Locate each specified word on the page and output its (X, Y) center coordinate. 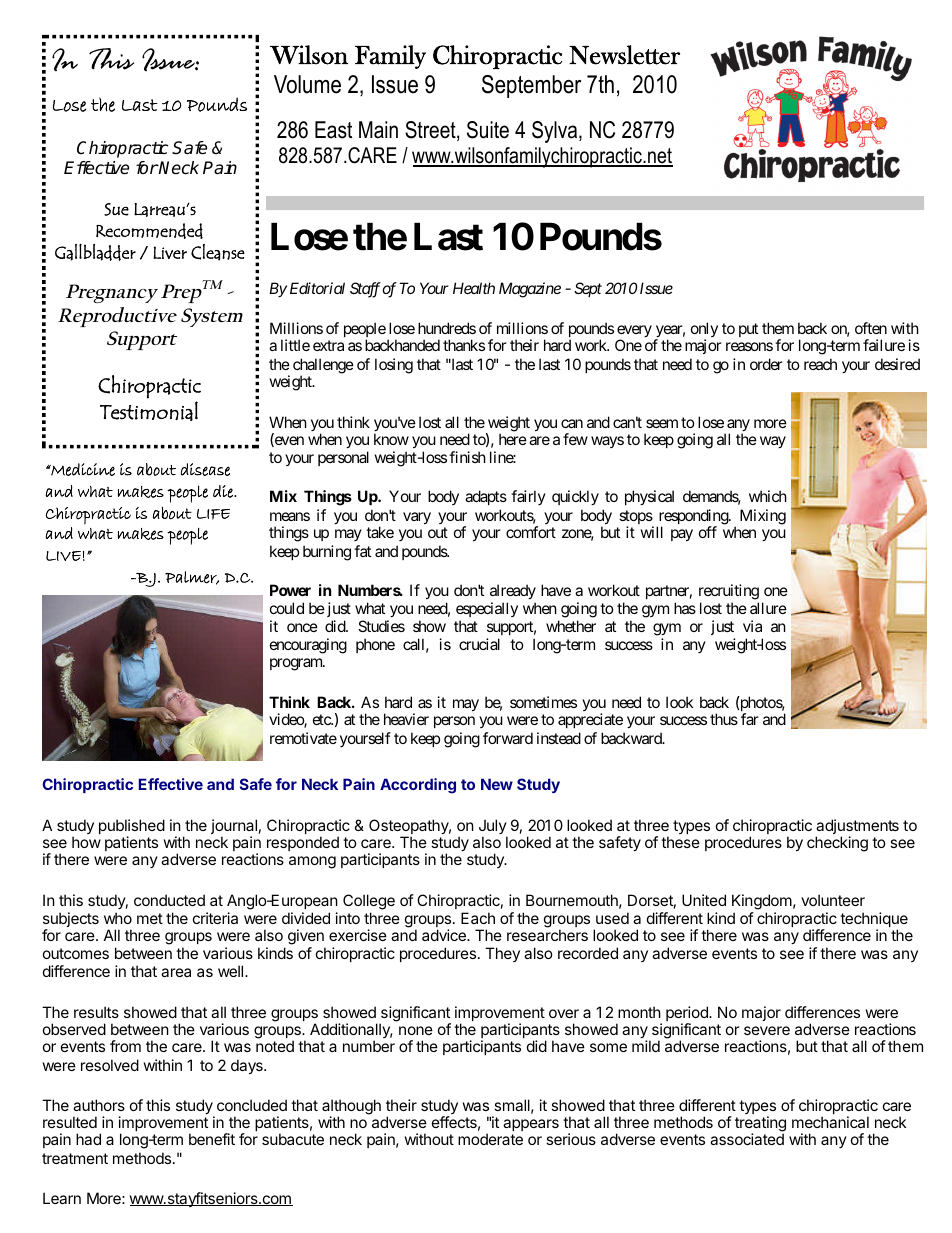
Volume (307, 84)
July (493, 828)
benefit (212, 1139)
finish (467, 457)
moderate (490, 1139)
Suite (488, 130)
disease (205, 469)
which (768, 496)
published (132, 828)
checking (837, 844)
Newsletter (624, 55)
